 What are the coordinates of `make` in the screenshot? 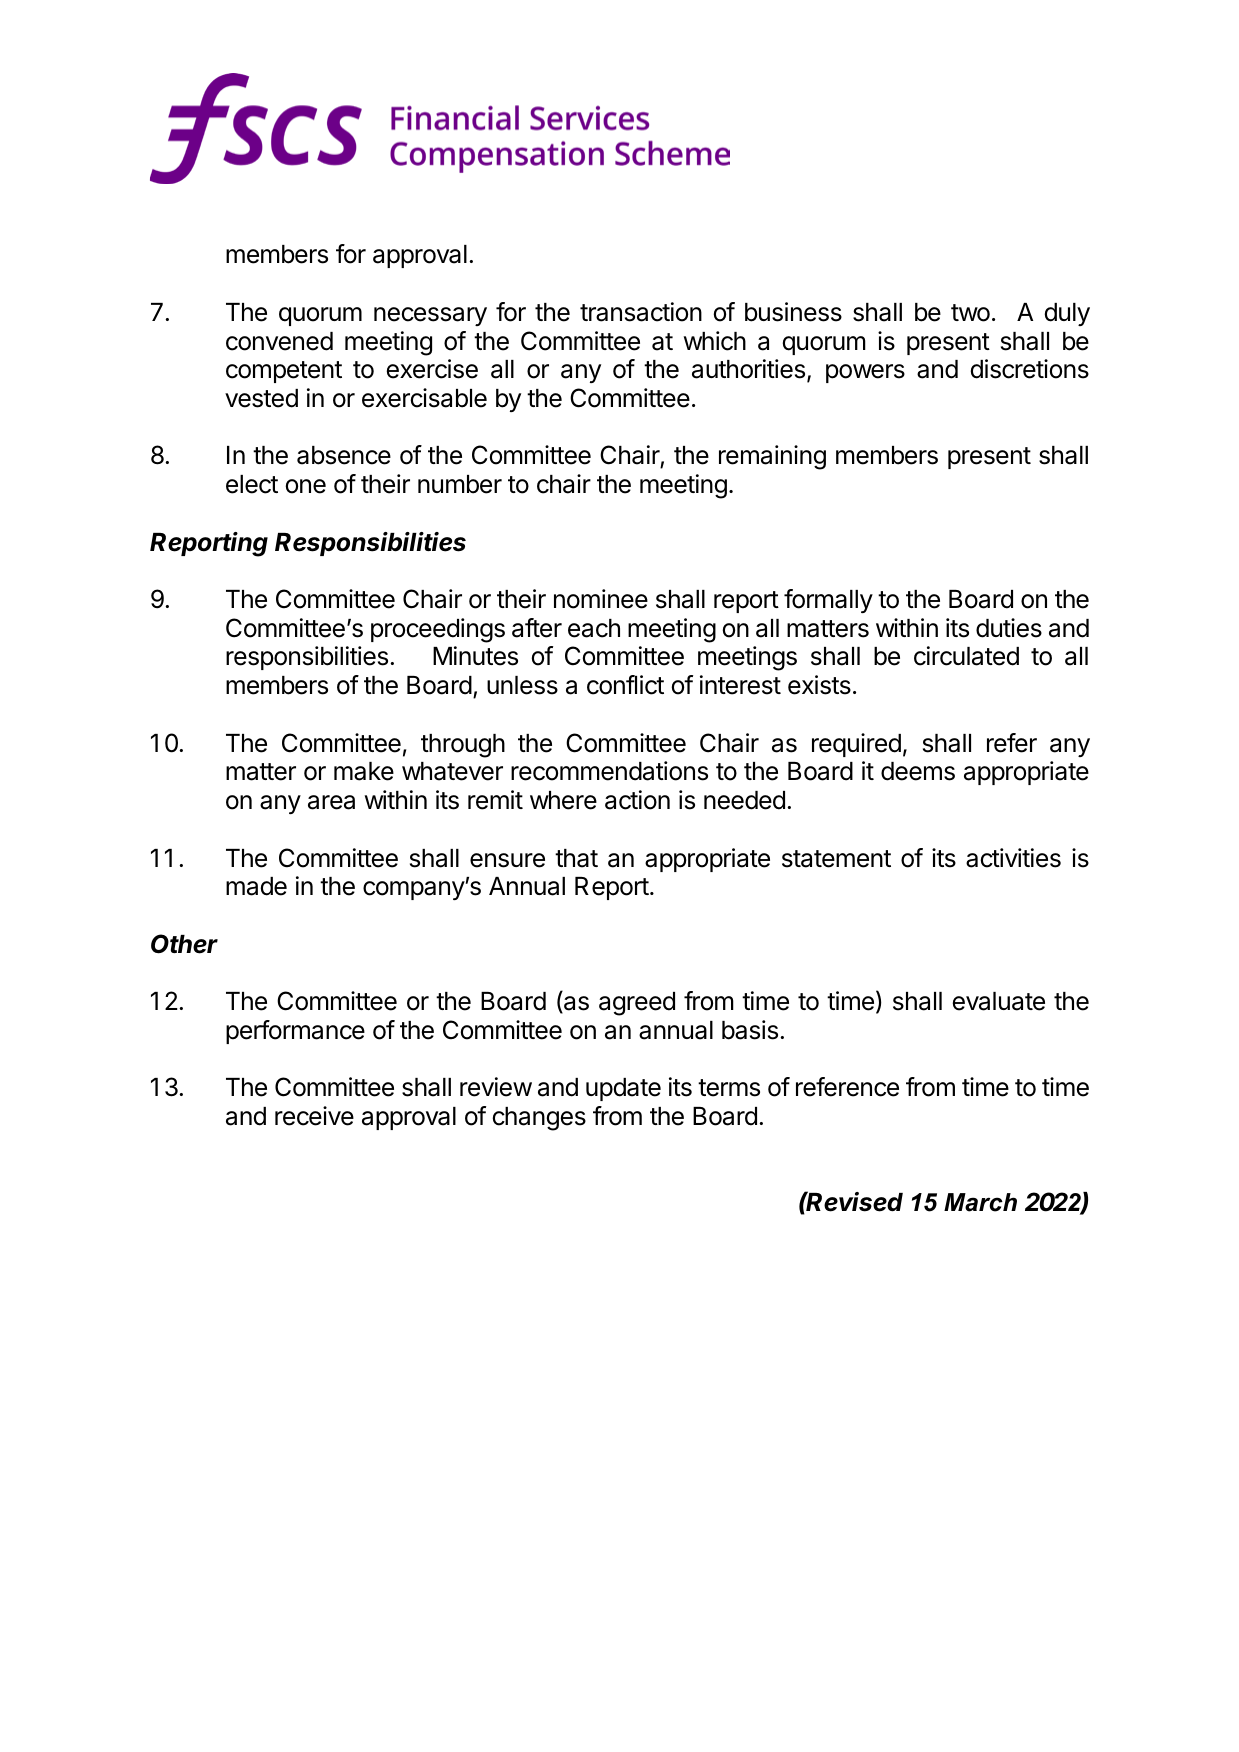 It's located at (364, 771).
